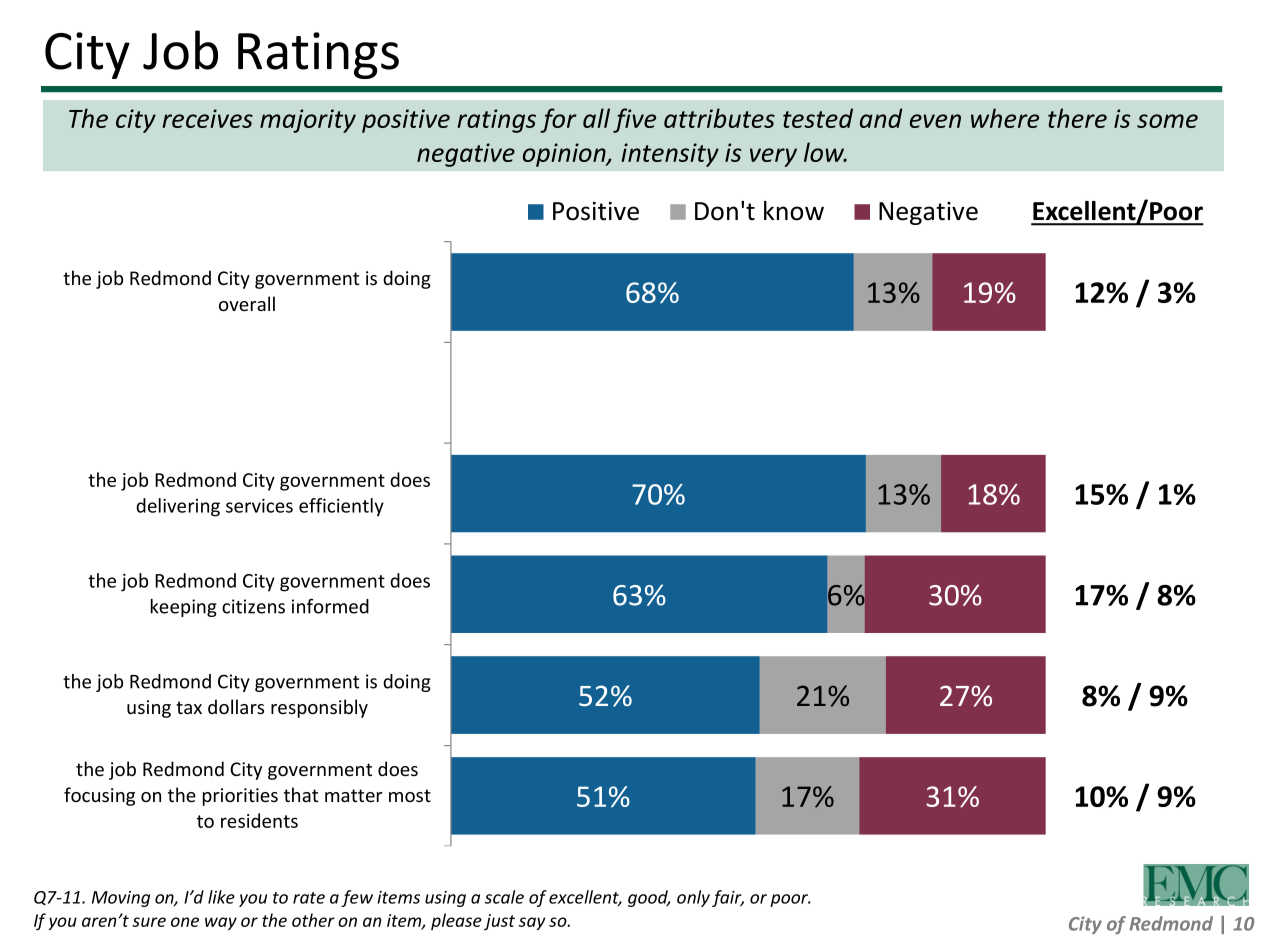 Image resolution: width=1270 pixels, height=952 pixels. Describe the element at coordinates (794, 211) in the image. I see `know` at that location.
